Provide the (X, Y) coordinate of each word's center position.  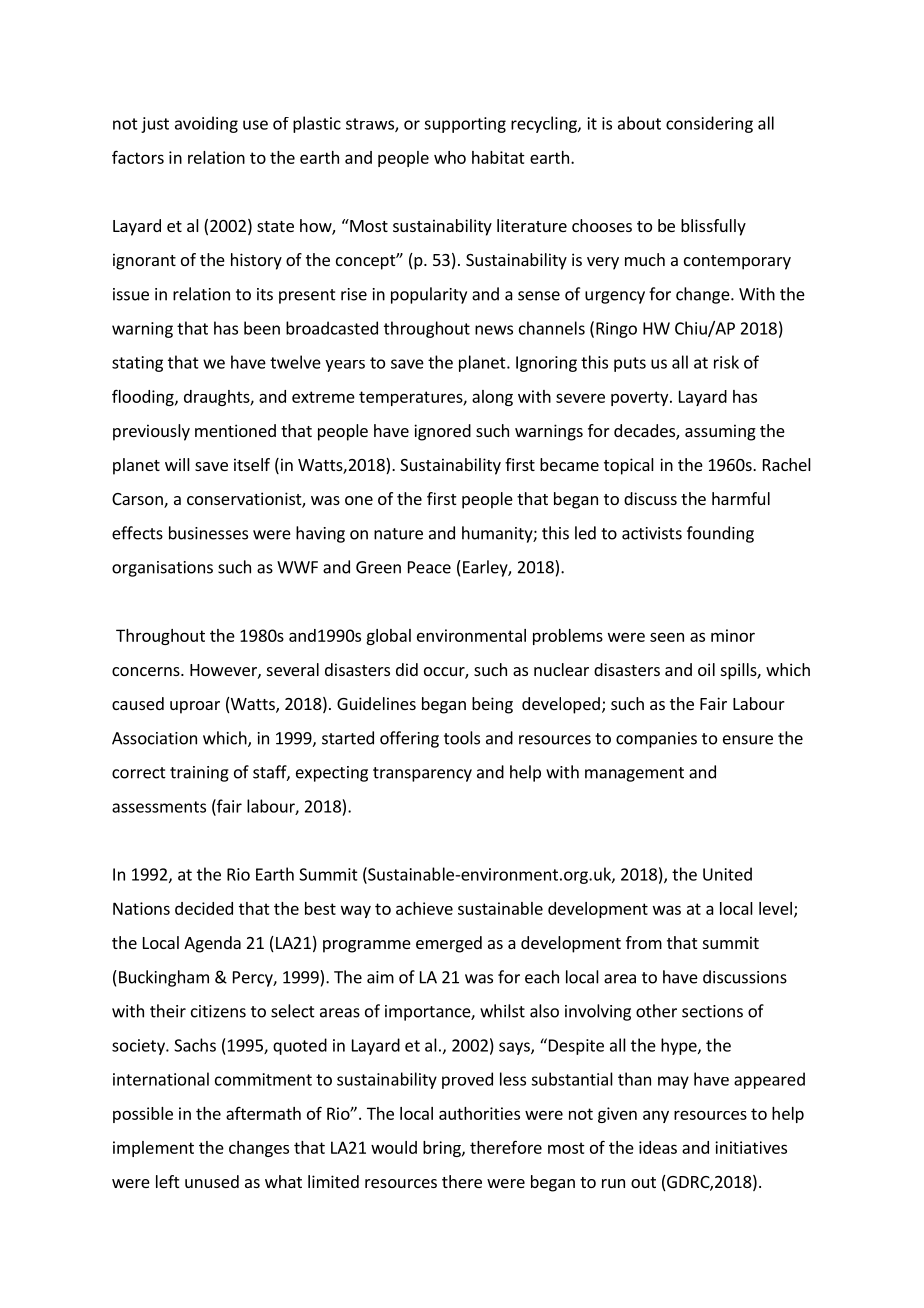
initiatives (751, 1147)
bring (443, 1149)
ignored (442, 432)
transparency (422, 774)
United (727, 874)
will (177, 464)
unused (212, 1181)
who (450, 157)
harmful (741, 498)
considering (709, 124)
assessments (159, 807)
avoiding (206, 124)
